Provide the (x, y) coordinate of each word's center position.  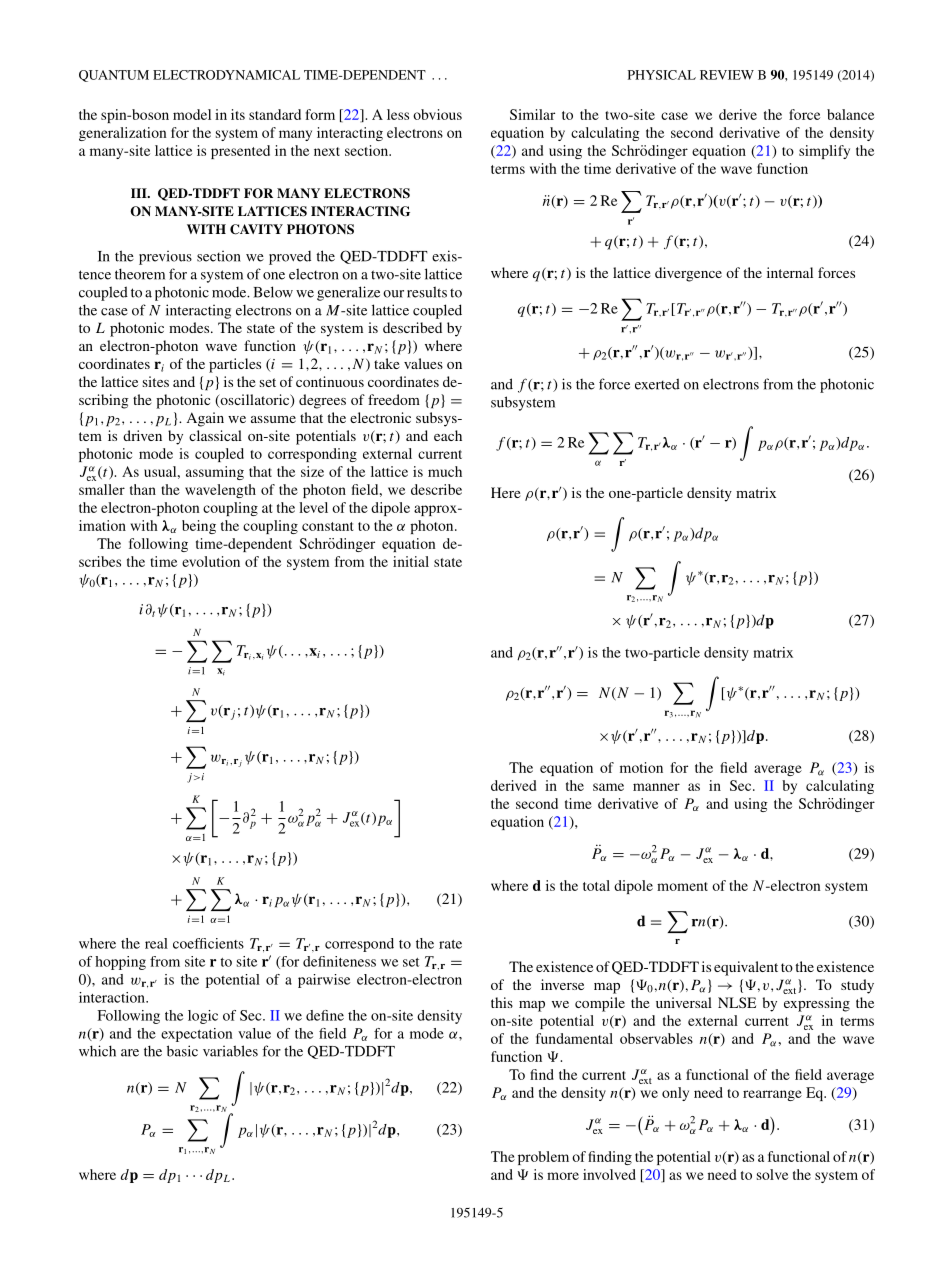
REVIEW (727, 75)
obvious (437, 114)
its (238, 114)
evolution (211, 561)
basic (182, 1051)
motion (641, 767)
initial (411, 561)
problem (543, 1158)
